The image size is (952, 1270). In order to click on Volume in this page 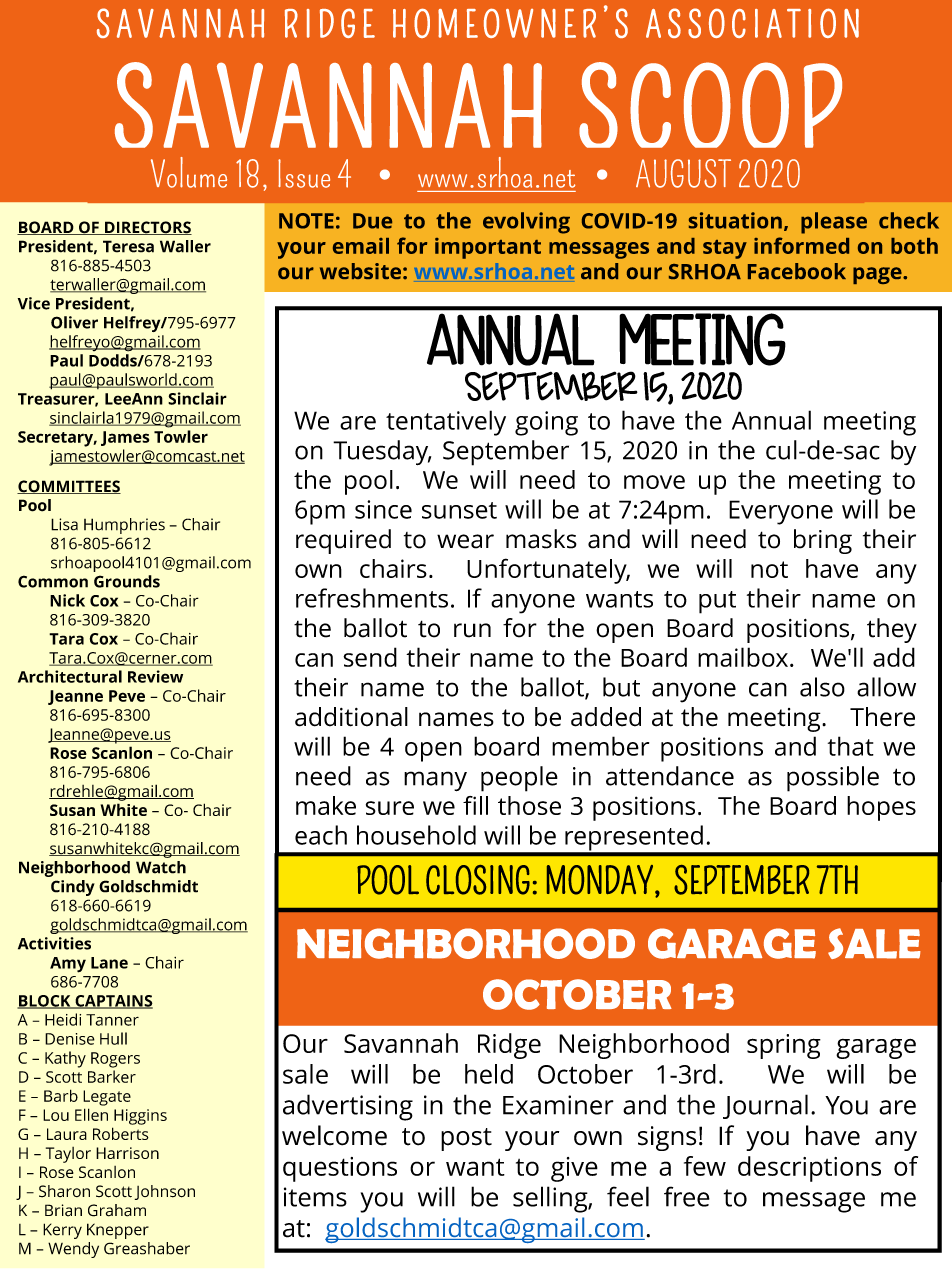, I will do `click(189, 172)`.
